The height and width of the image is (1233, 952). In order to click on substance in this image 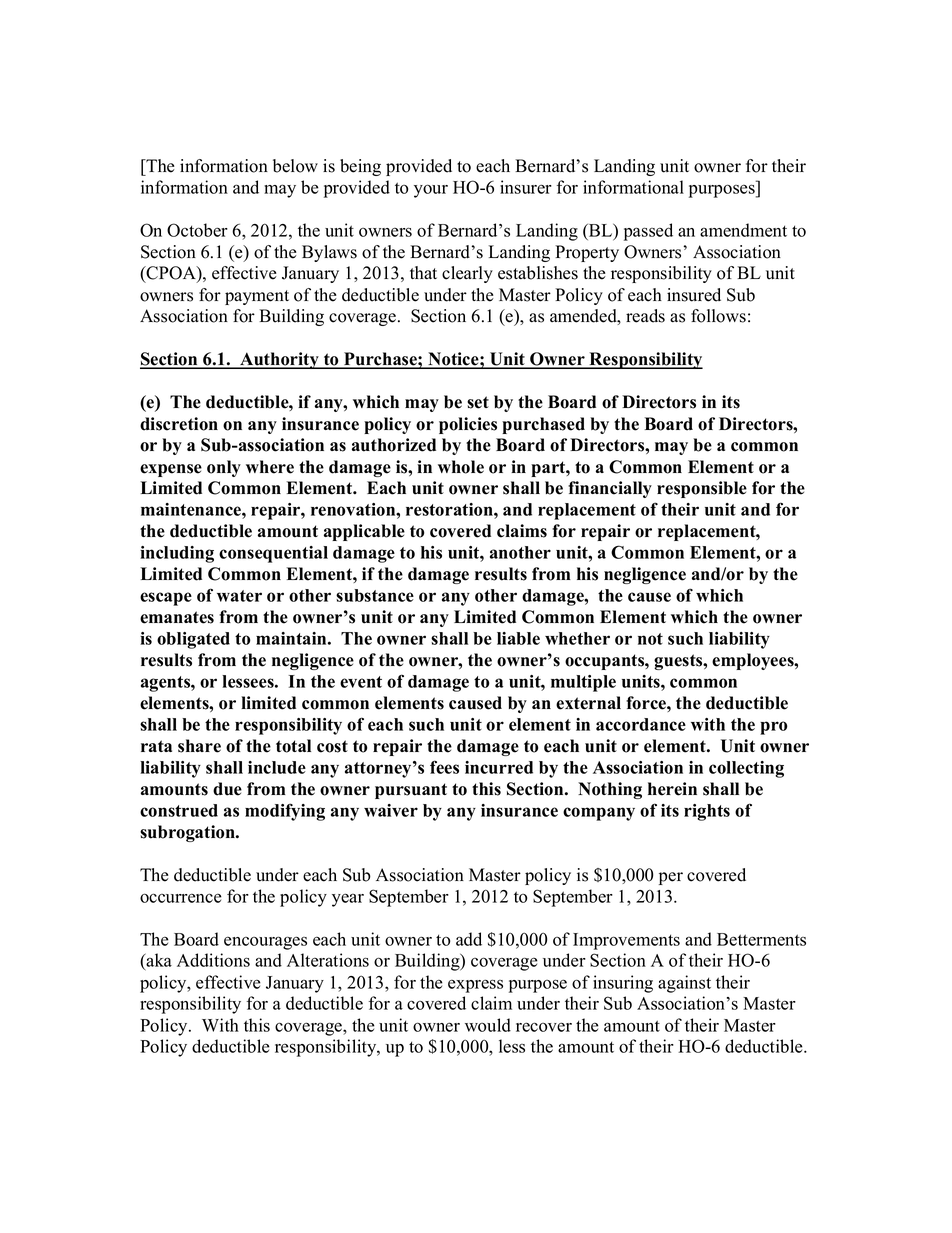, I will do `click(375, 595)`.
